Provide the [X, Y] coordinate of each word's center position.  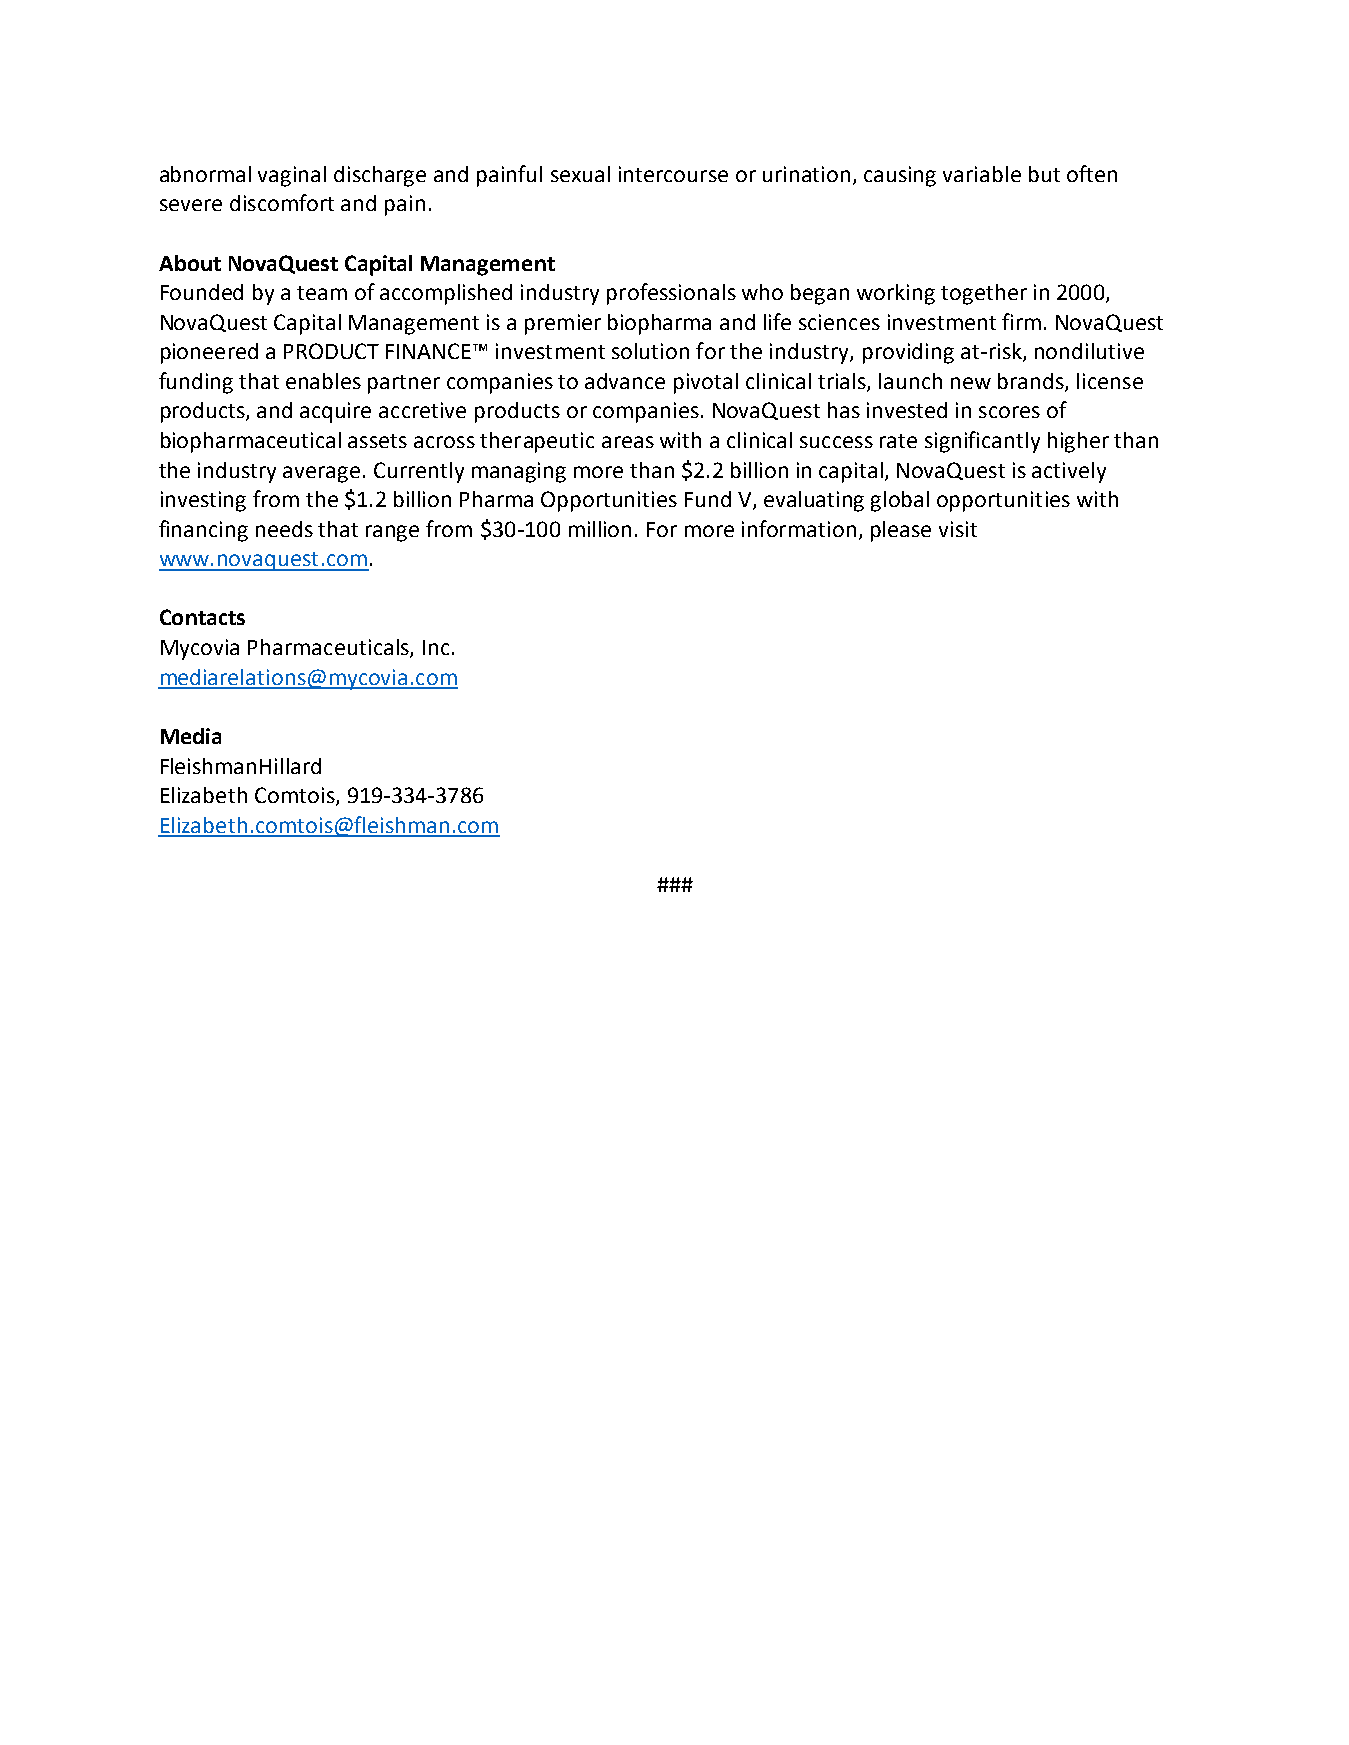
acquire [335, 412]
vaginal [292, 176]
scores [1009, 412]
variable [982, 174]
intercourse [673, 174]
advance [625, 381]
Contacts [202, 617]
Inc [436, 647]
